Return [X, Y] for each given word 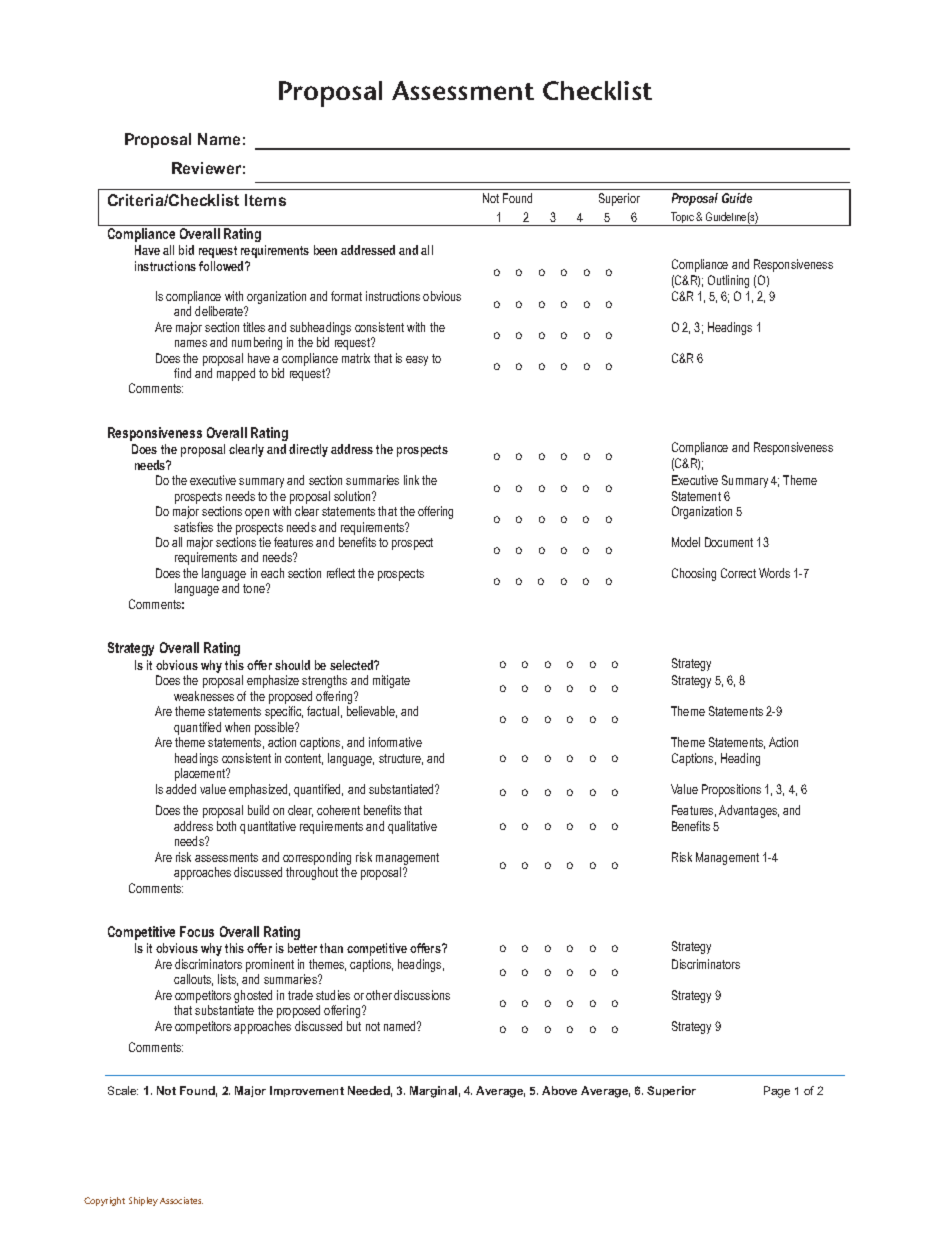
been [325, 250]
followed [222, 266]
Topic [682, 219]
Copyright [104, 1201]
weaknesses [204, 696]
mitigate [391, 681]
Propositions [731, 790]
